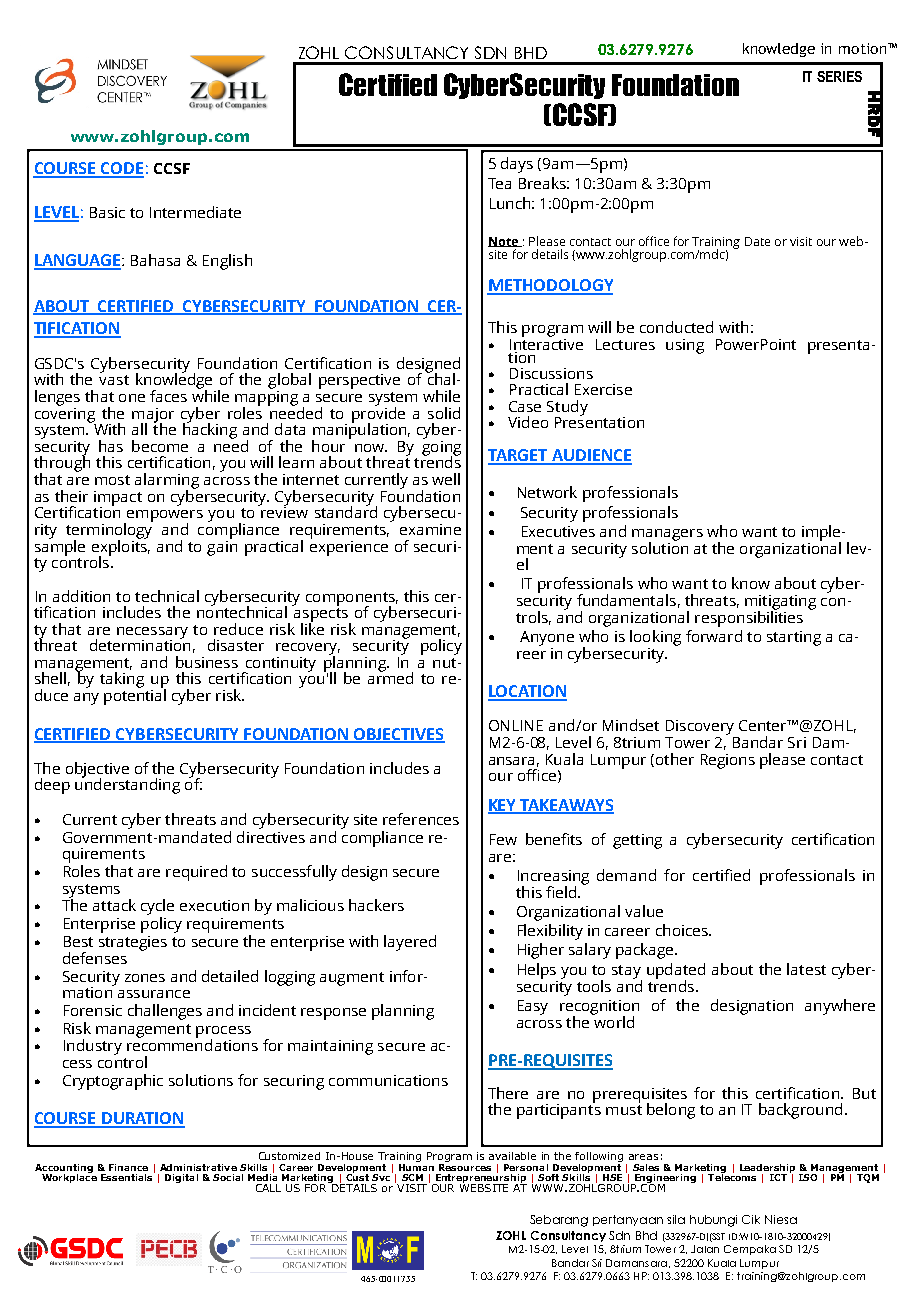 The image size is (924, 1308). What do you see at coordinates (390, 677) in the page?
I see `armed` at bounding box center [390, 677].
